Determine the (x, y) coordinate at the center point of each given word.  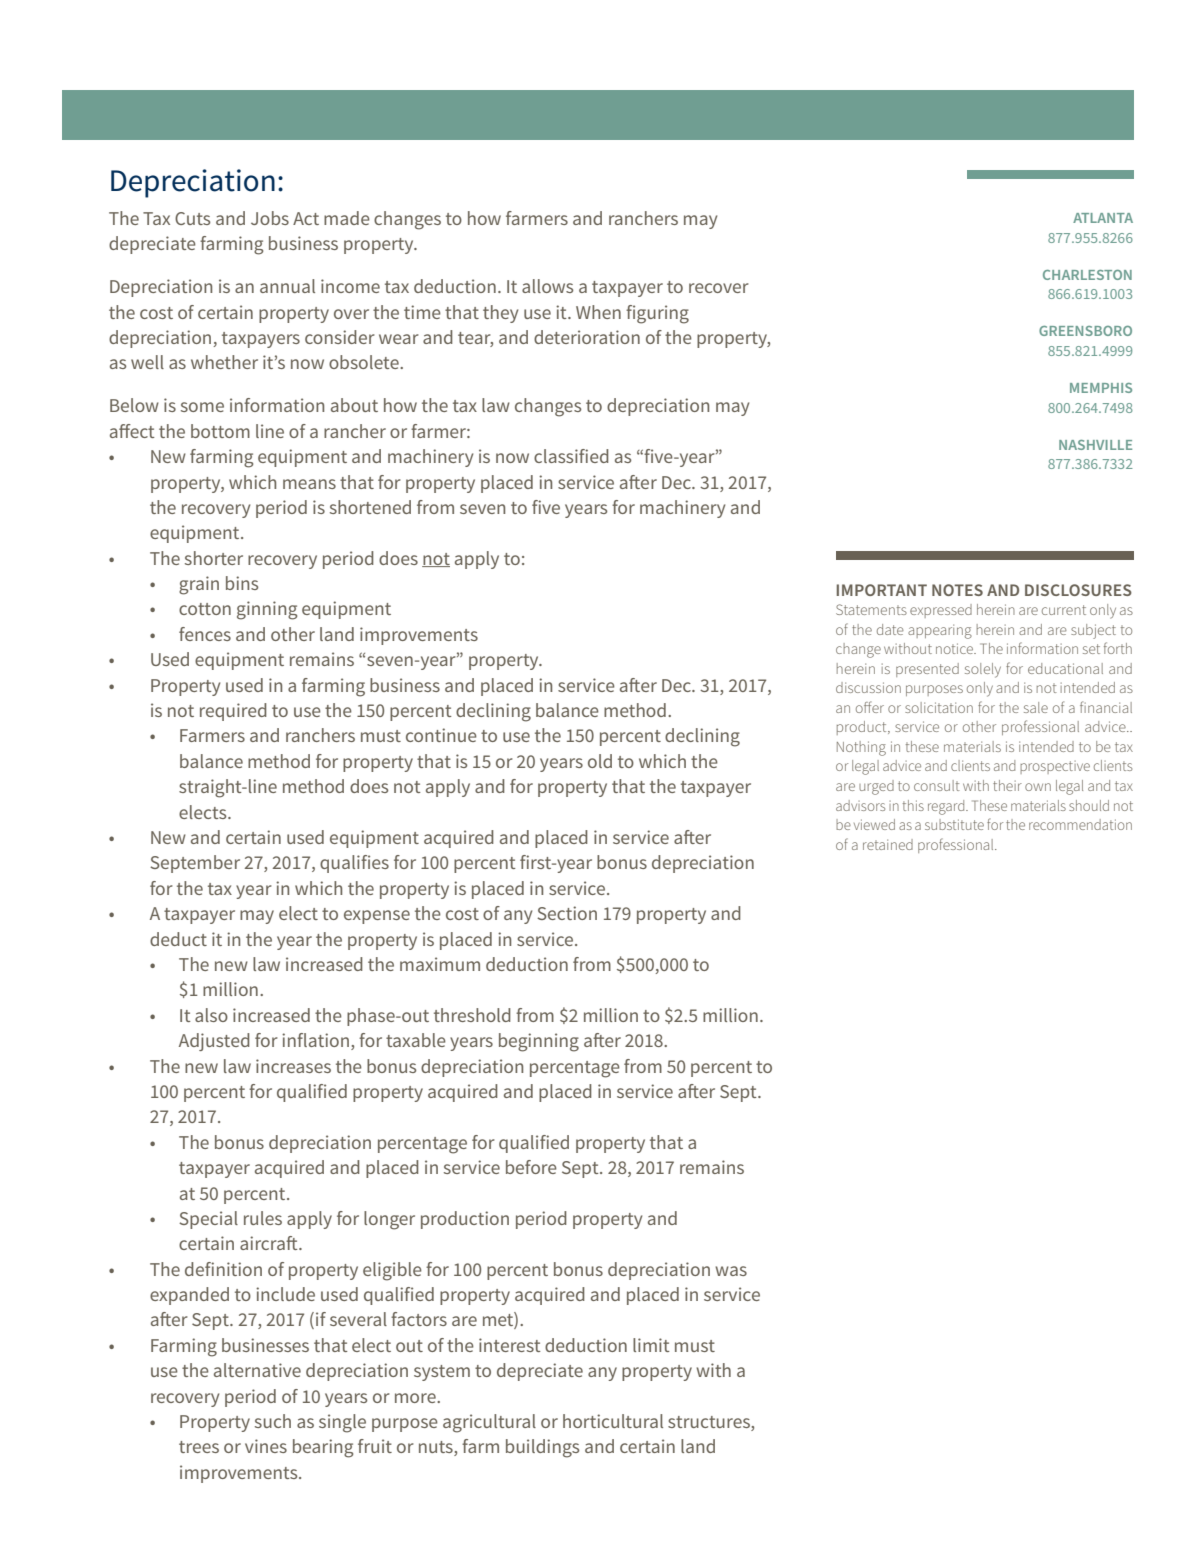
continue (441, 735)
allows (547, 286)
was (731, 1271)
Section (567, 913)
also (211, 1015)
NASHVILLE (1095, 445)
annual (287, 286)
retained (888, 844)
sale (1036, 707)
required (233, 712)
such (273, 1421)
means (309, 484)
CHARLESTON (1087, 275)
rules (263, 1218)
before (531, 1167)
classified (571, 456)
